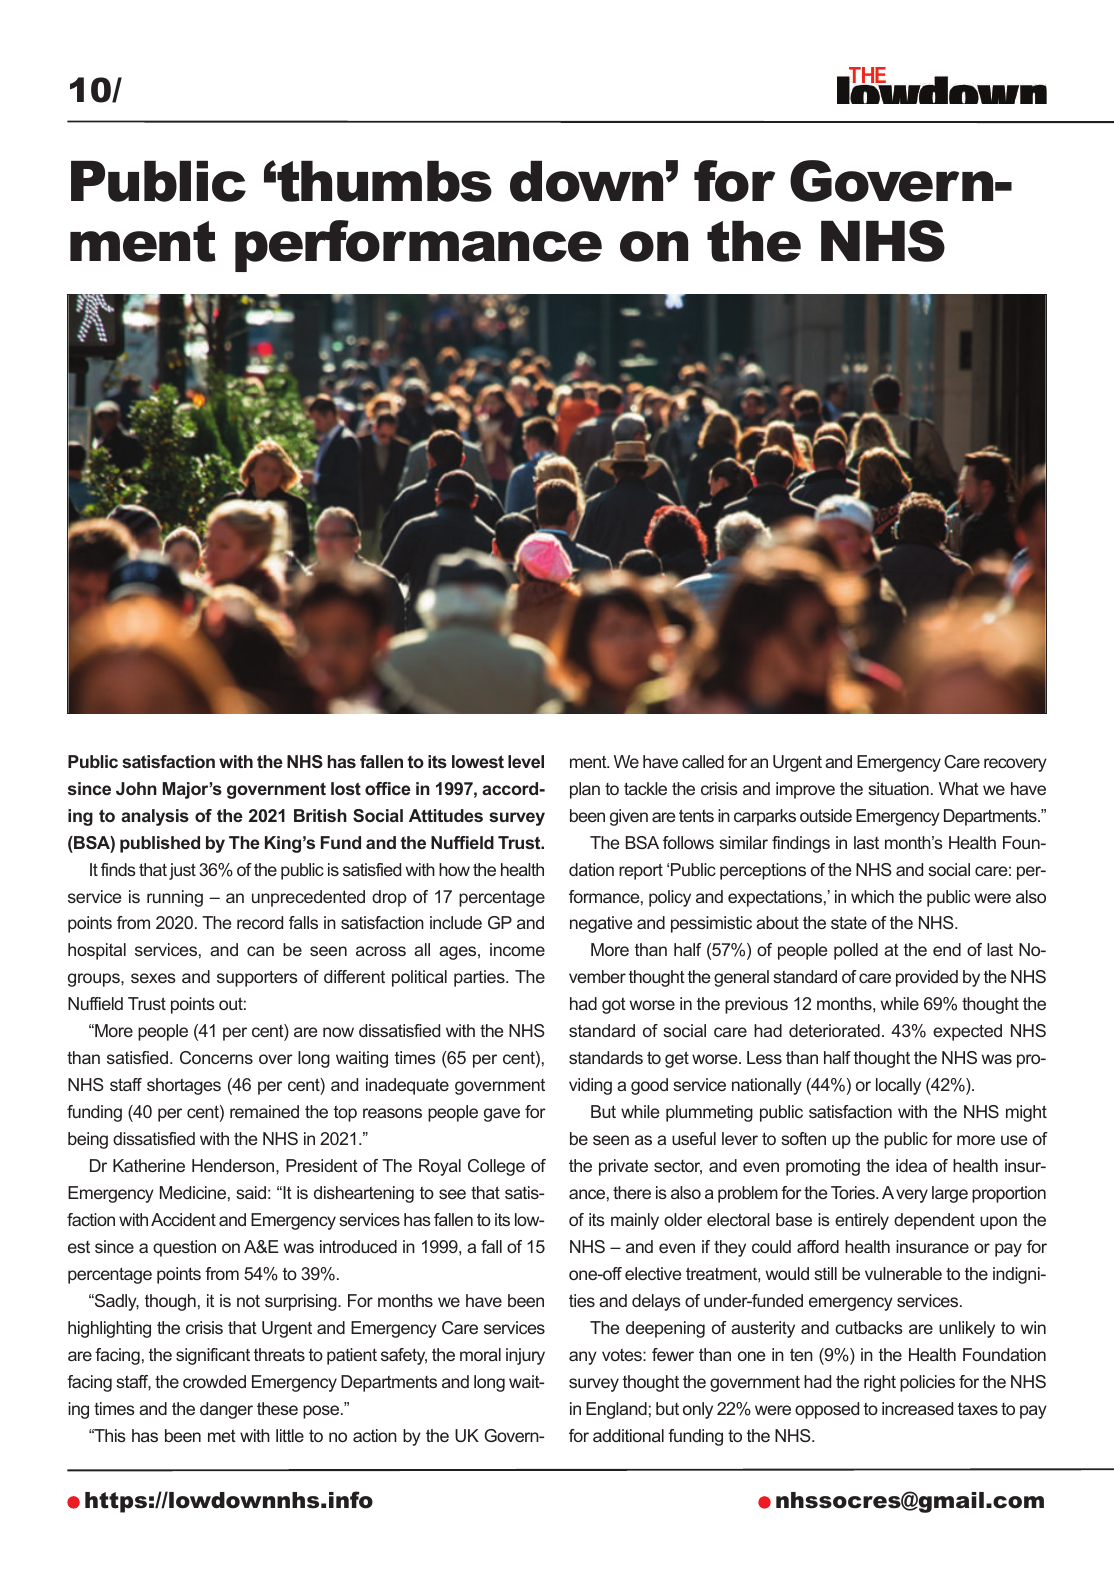 This document has width=1114, height=1576. What do you see at coordinates (226, 1410) in the document?
I see `danger` at bounding box center [226, 1410].
